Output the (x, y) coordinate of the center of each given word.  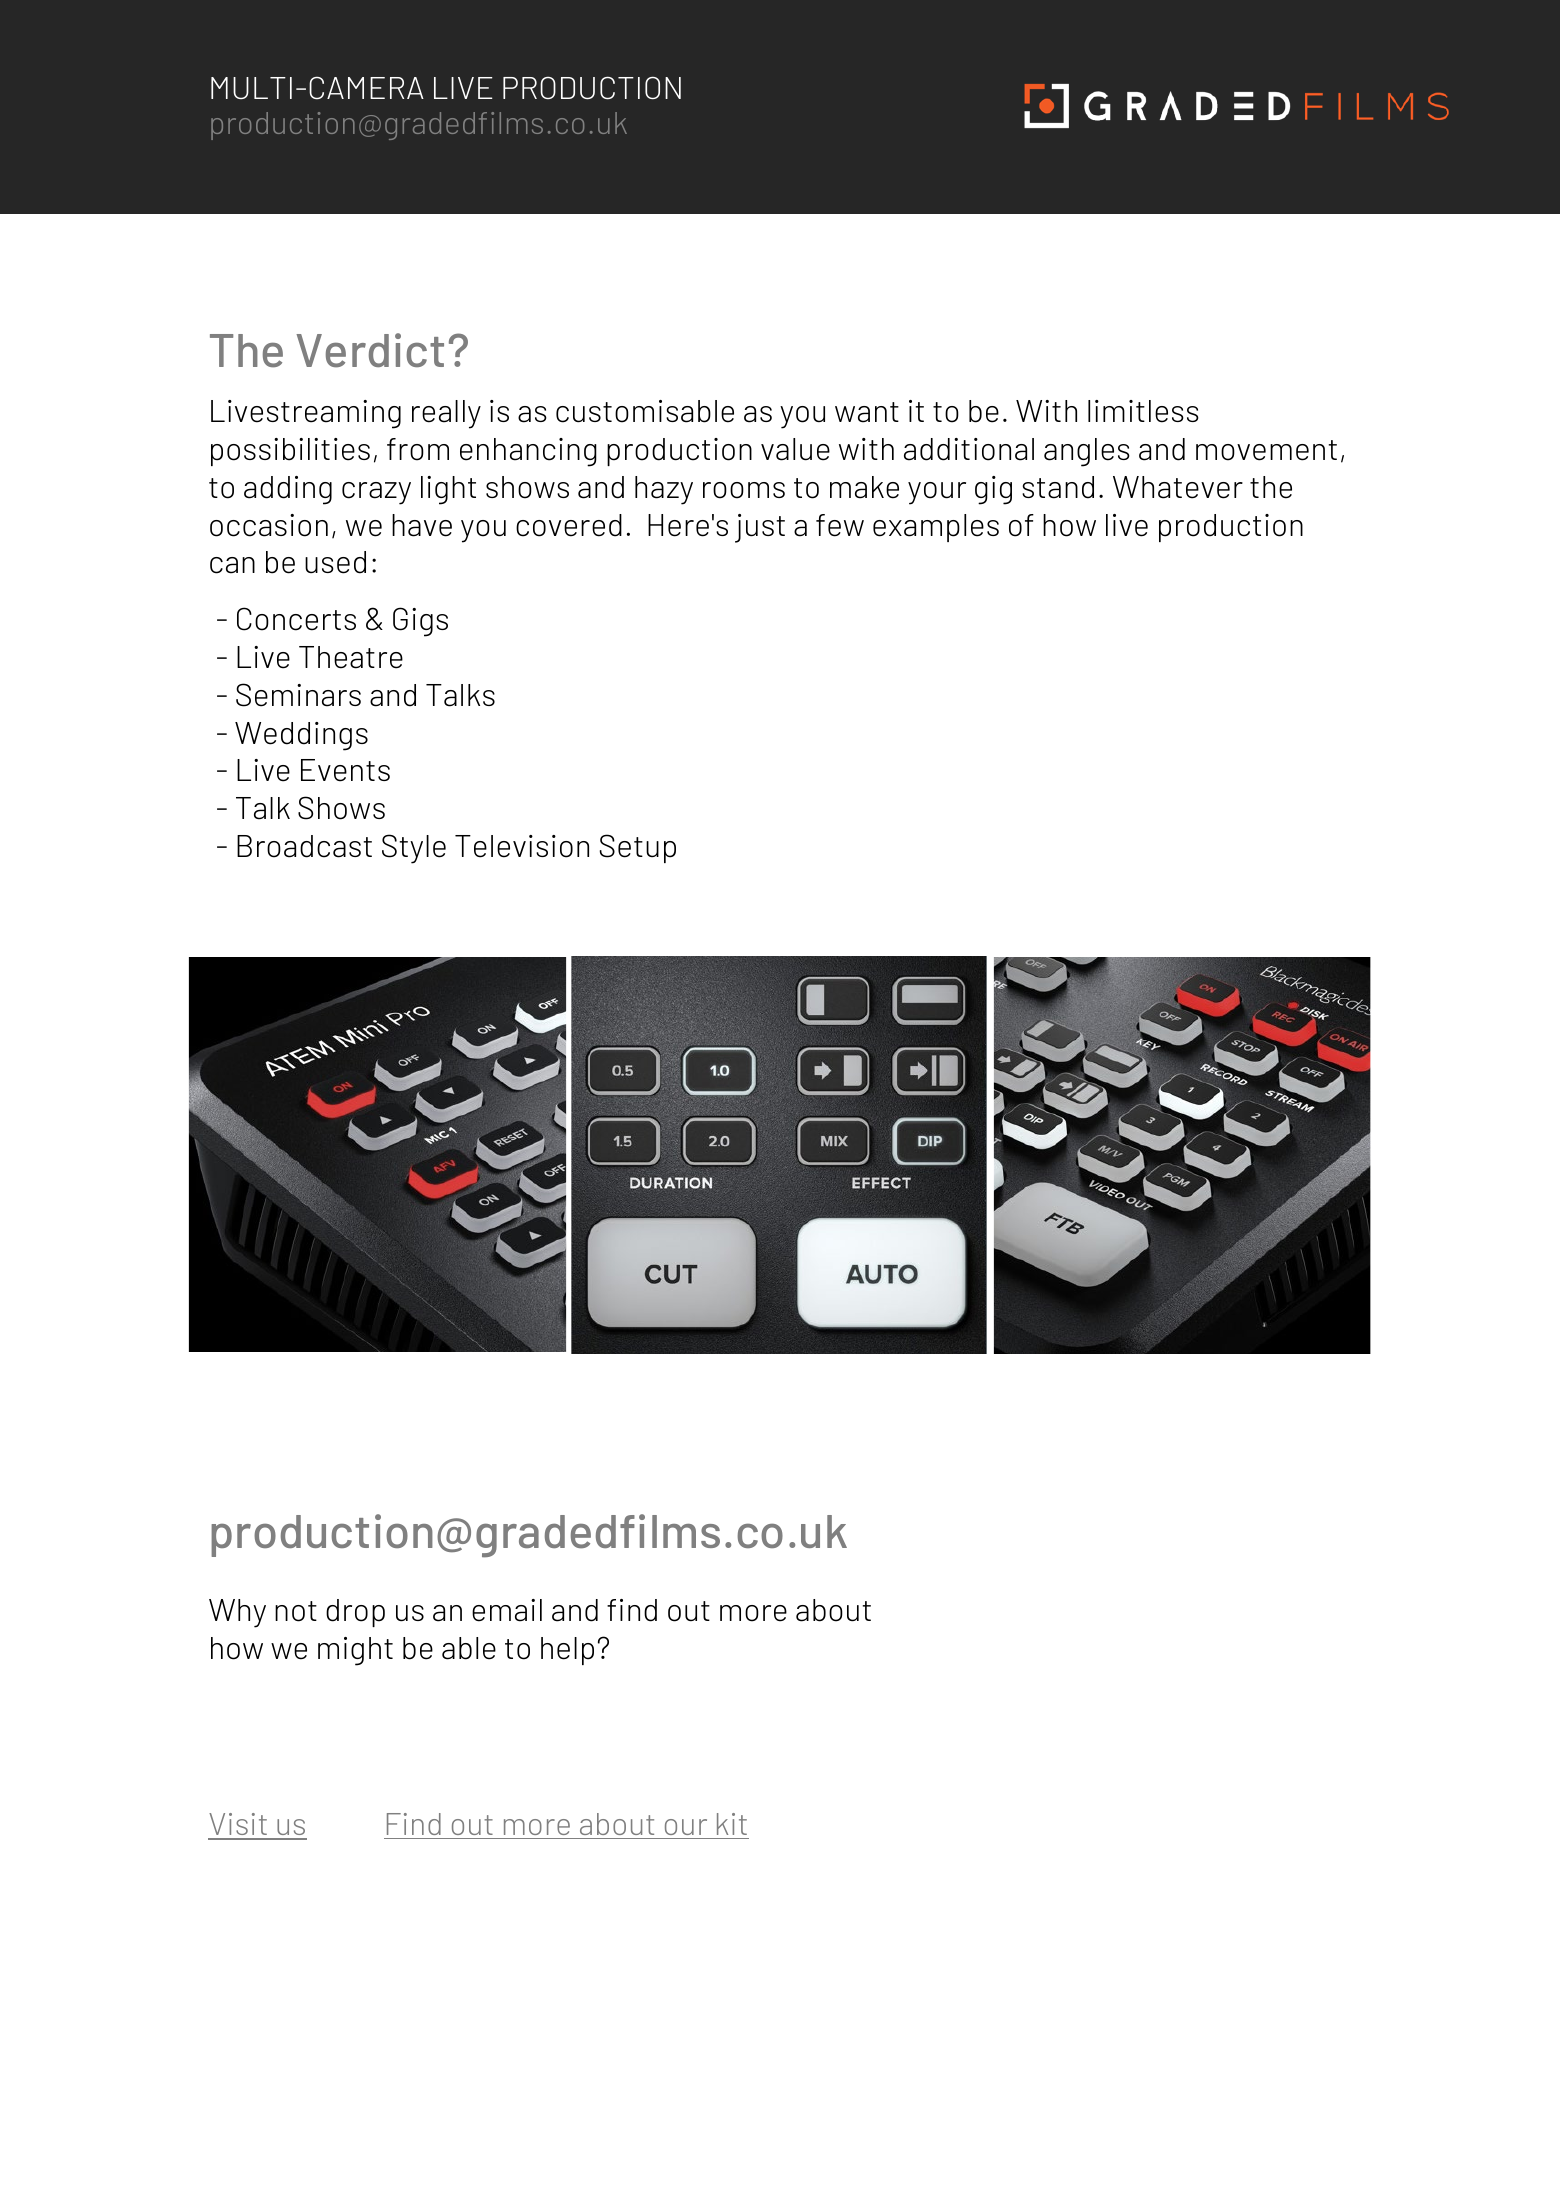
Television (522, 846)
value (795, 449)
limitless (1143, 411)
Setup (637, 848)
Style (414, 849)
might (355, 1651)
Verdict (370, 350)
